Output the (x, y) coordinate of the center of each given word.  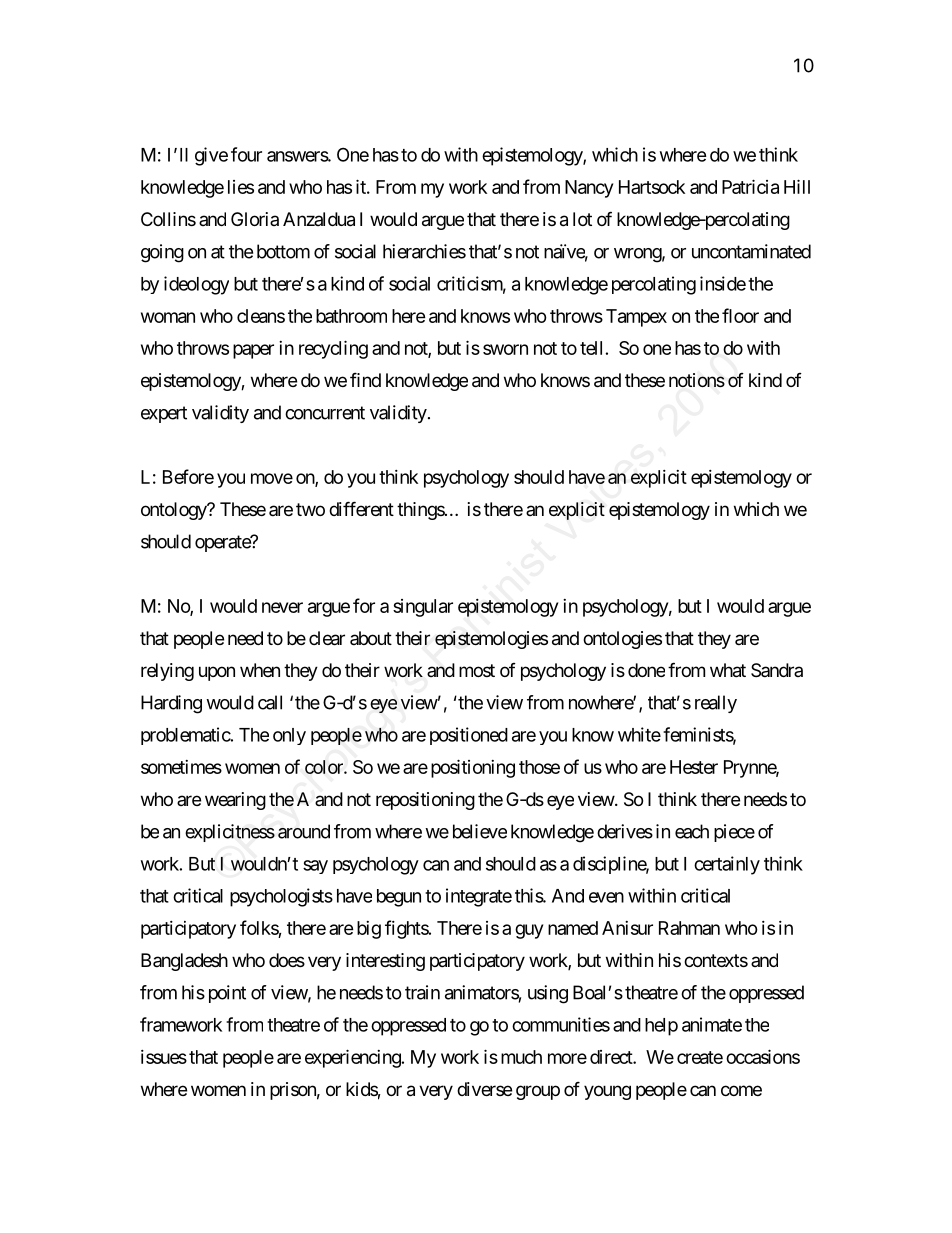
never (282, 607)
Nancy (589, 189)
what (728, 670)
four (246, 154)
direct (612, 1057)
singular (423, 608)
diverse (484, 1089)
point (227, 994)
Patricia (750, 186)
